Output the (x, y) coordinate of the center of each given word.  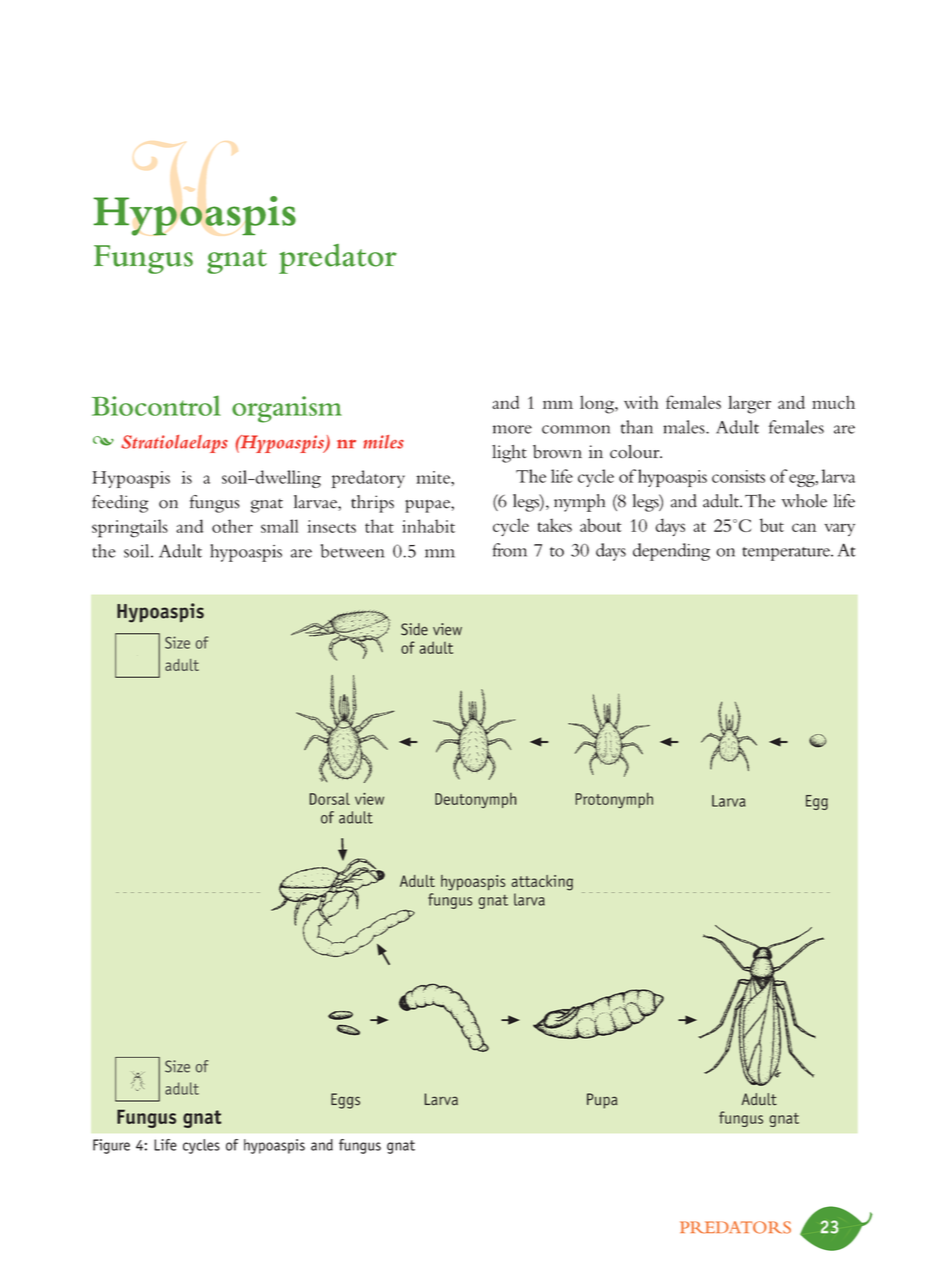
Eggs (345, 1101)
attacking (542, 883)
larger (749, 404)
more (512, 429)
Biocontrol (156, 405)
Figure (111, 1146)
